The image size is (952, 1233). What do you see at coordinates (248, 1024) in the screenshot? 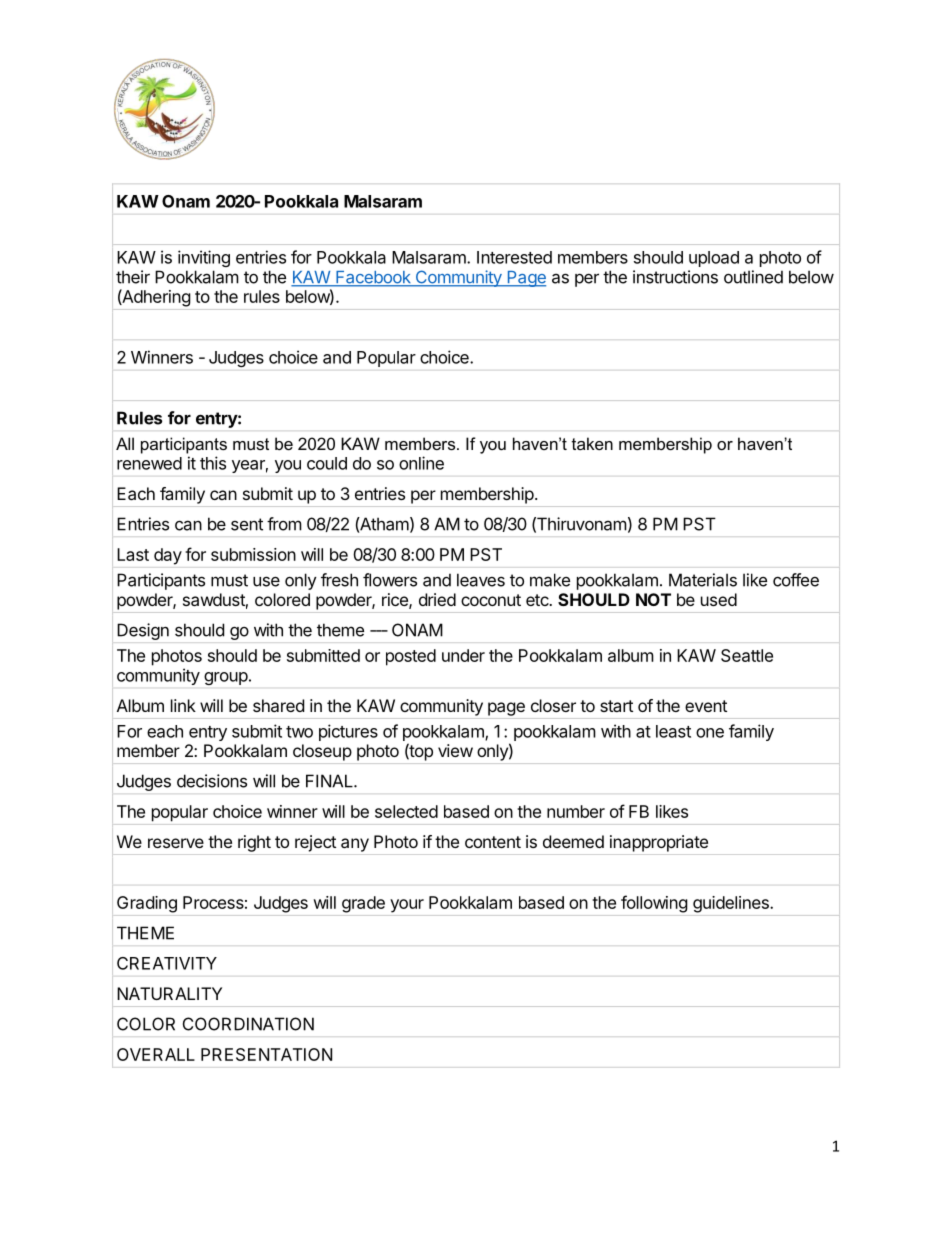
I see `COORDINATION` at bounding box center [248, 1024].
